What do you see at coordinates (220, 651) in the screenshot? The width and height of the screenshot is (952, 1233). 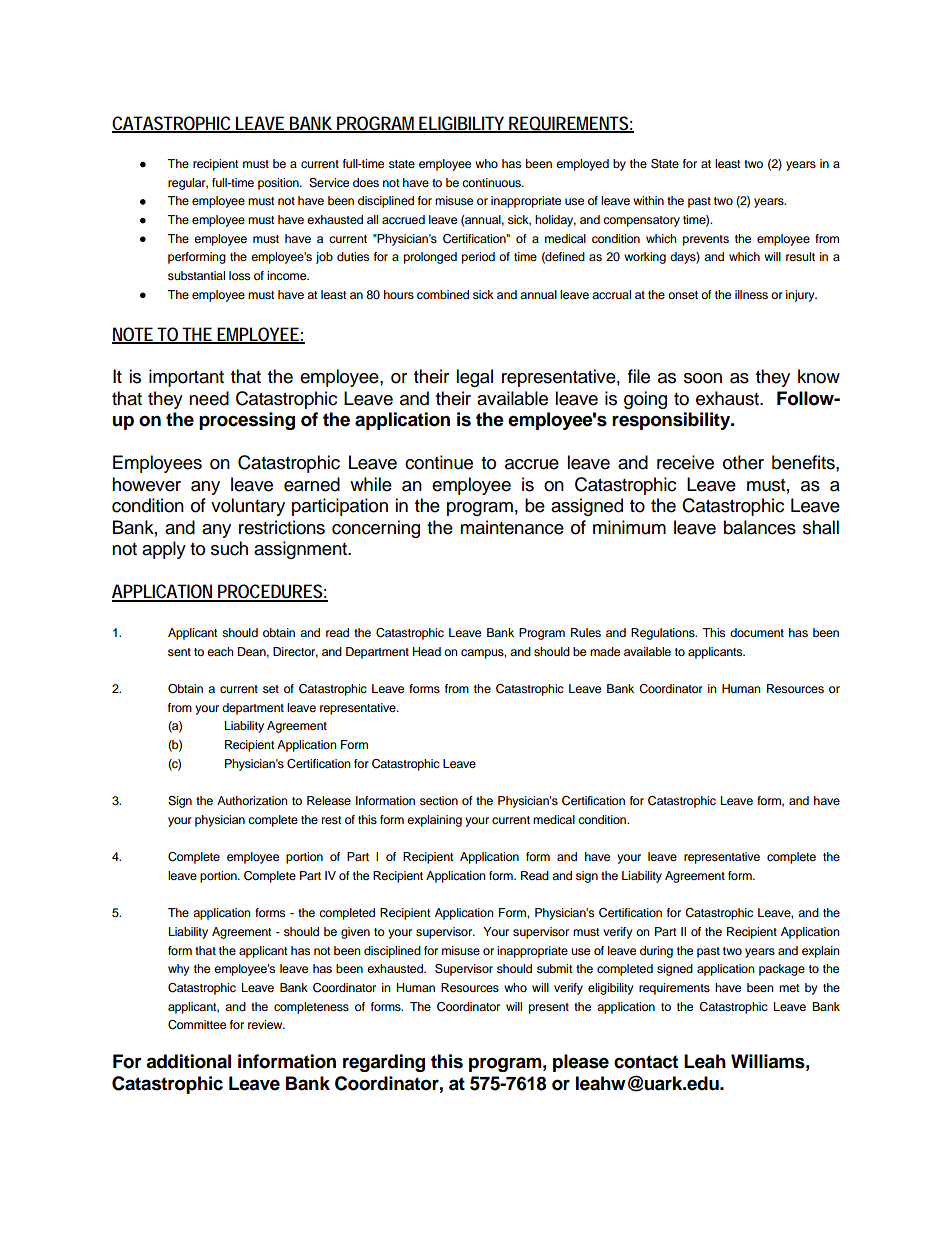 I see `each` at bounding box center [220, 651].
